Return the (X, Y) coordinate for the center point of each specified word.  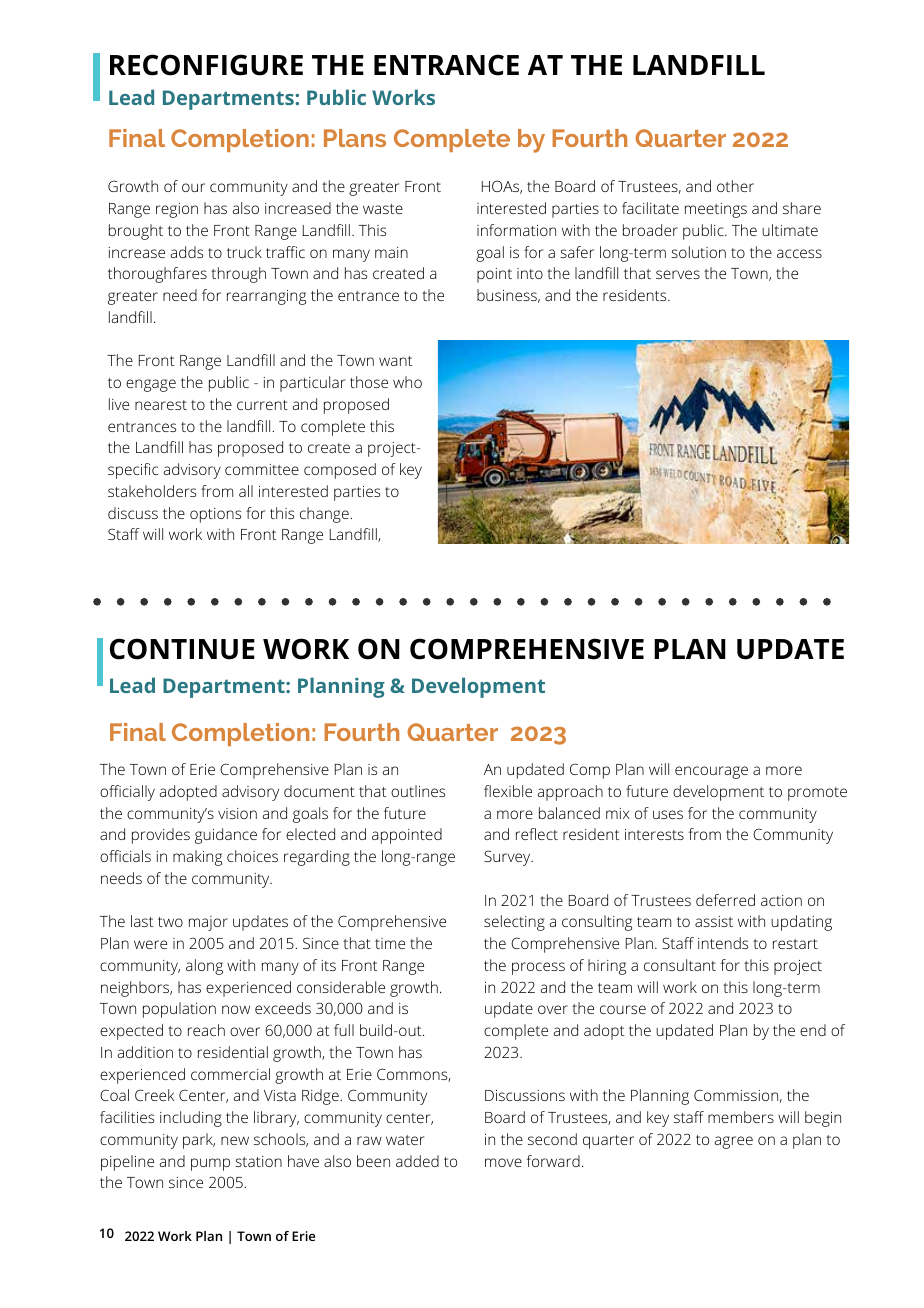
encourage (711, 772)
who (407, 382)
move (503, 1162)
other (735, 186)
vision (237, 813)
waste (383, 209)
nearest (161, 405)
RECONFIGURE (206, 65)
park (199, 1141)
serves (678, 274)
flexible (508, 791)
